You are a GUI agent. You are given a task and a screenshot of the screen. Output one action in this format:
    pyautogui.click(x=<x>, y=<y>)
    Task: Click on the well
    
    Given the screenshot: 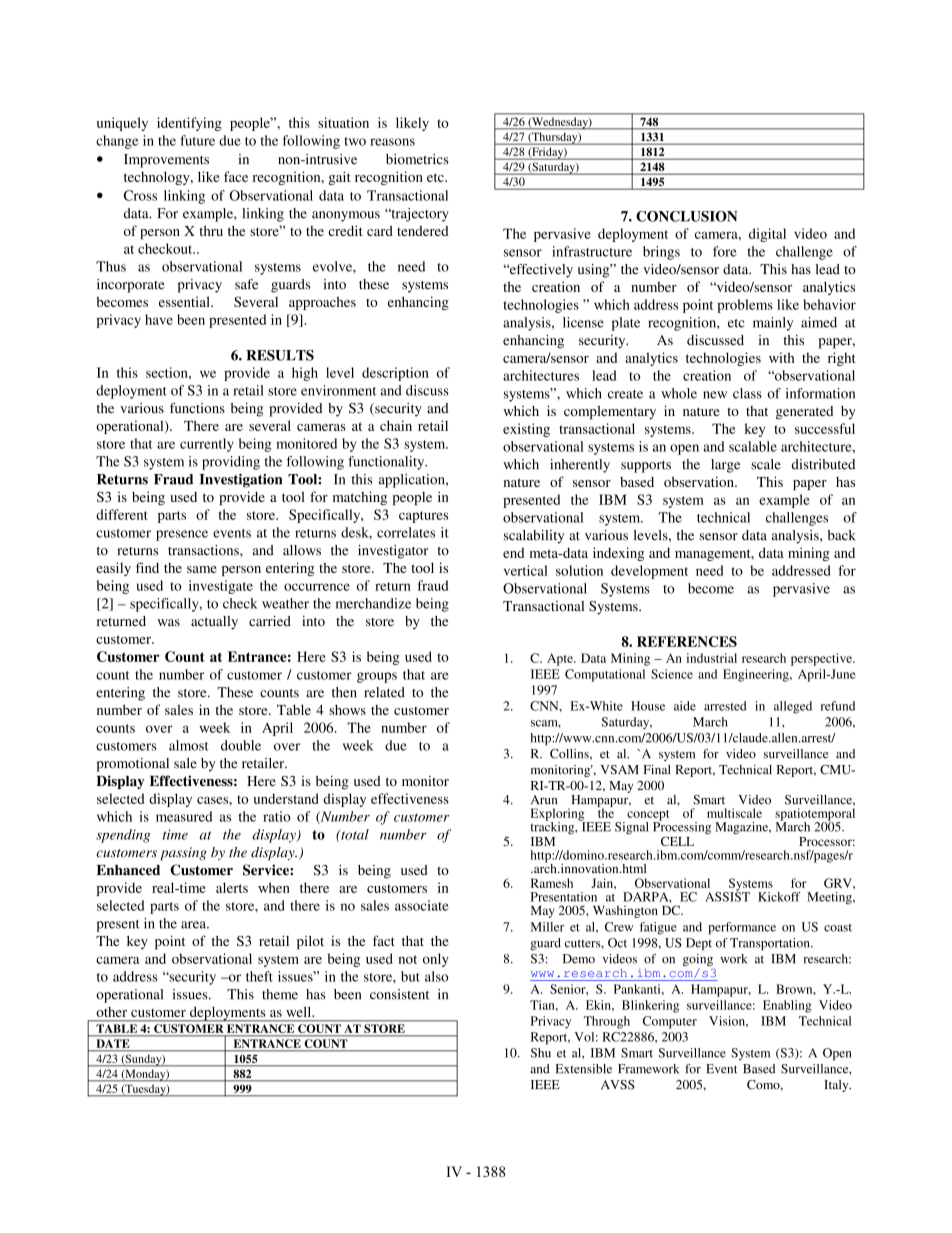 What is the action you would take?
    pyautogui.click(x=300, y=1012)
